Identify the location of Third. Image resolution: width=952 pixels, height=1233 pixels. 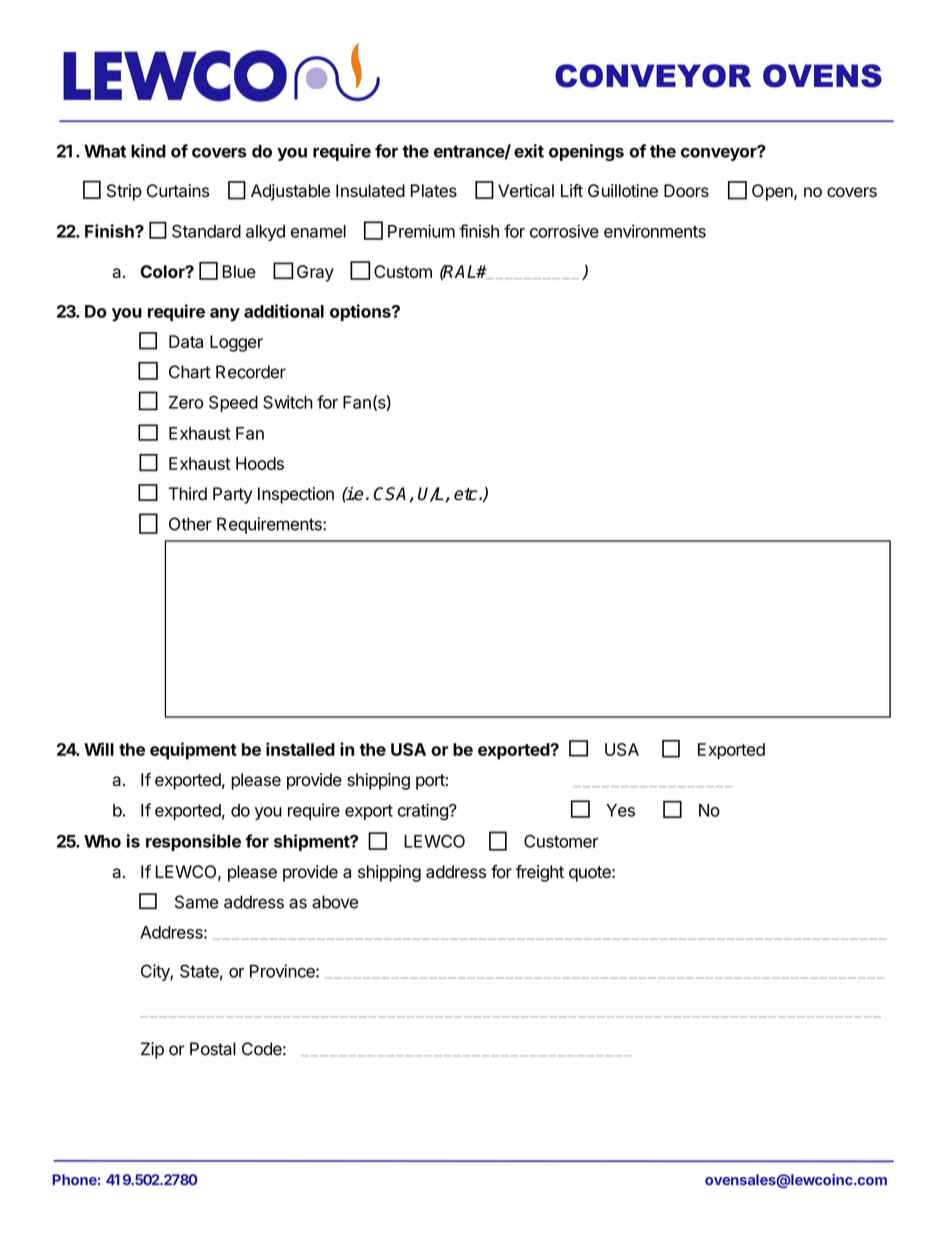
(187, 494).
